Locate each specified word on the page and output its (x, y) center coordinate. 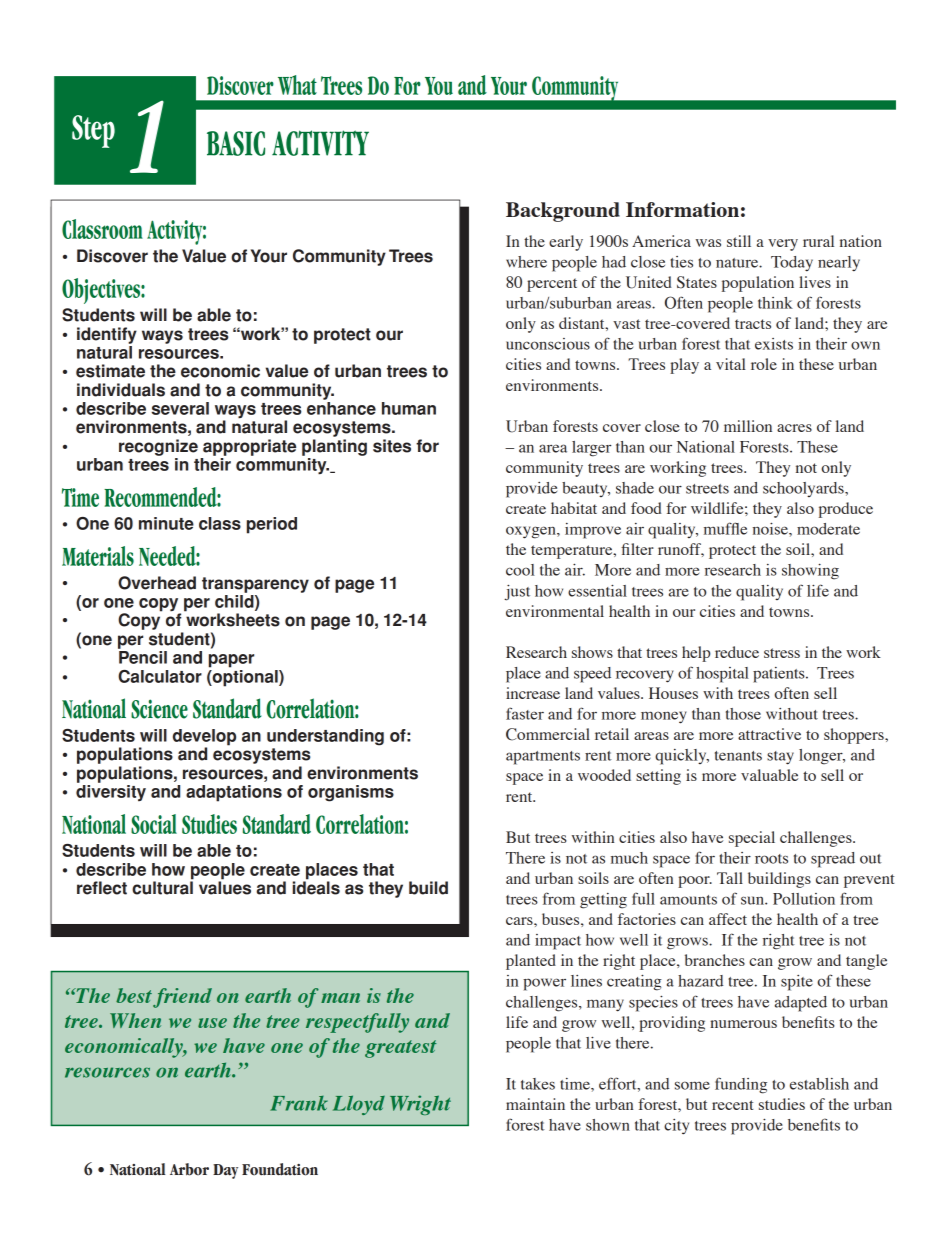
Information (682, 209)
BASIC (236, 143)
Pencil (143, 657)
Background (563, 212)
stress (782, 653)
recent (732, 1105)
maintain (535, 1104)
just (517, 593)
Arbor (189, 1169)
